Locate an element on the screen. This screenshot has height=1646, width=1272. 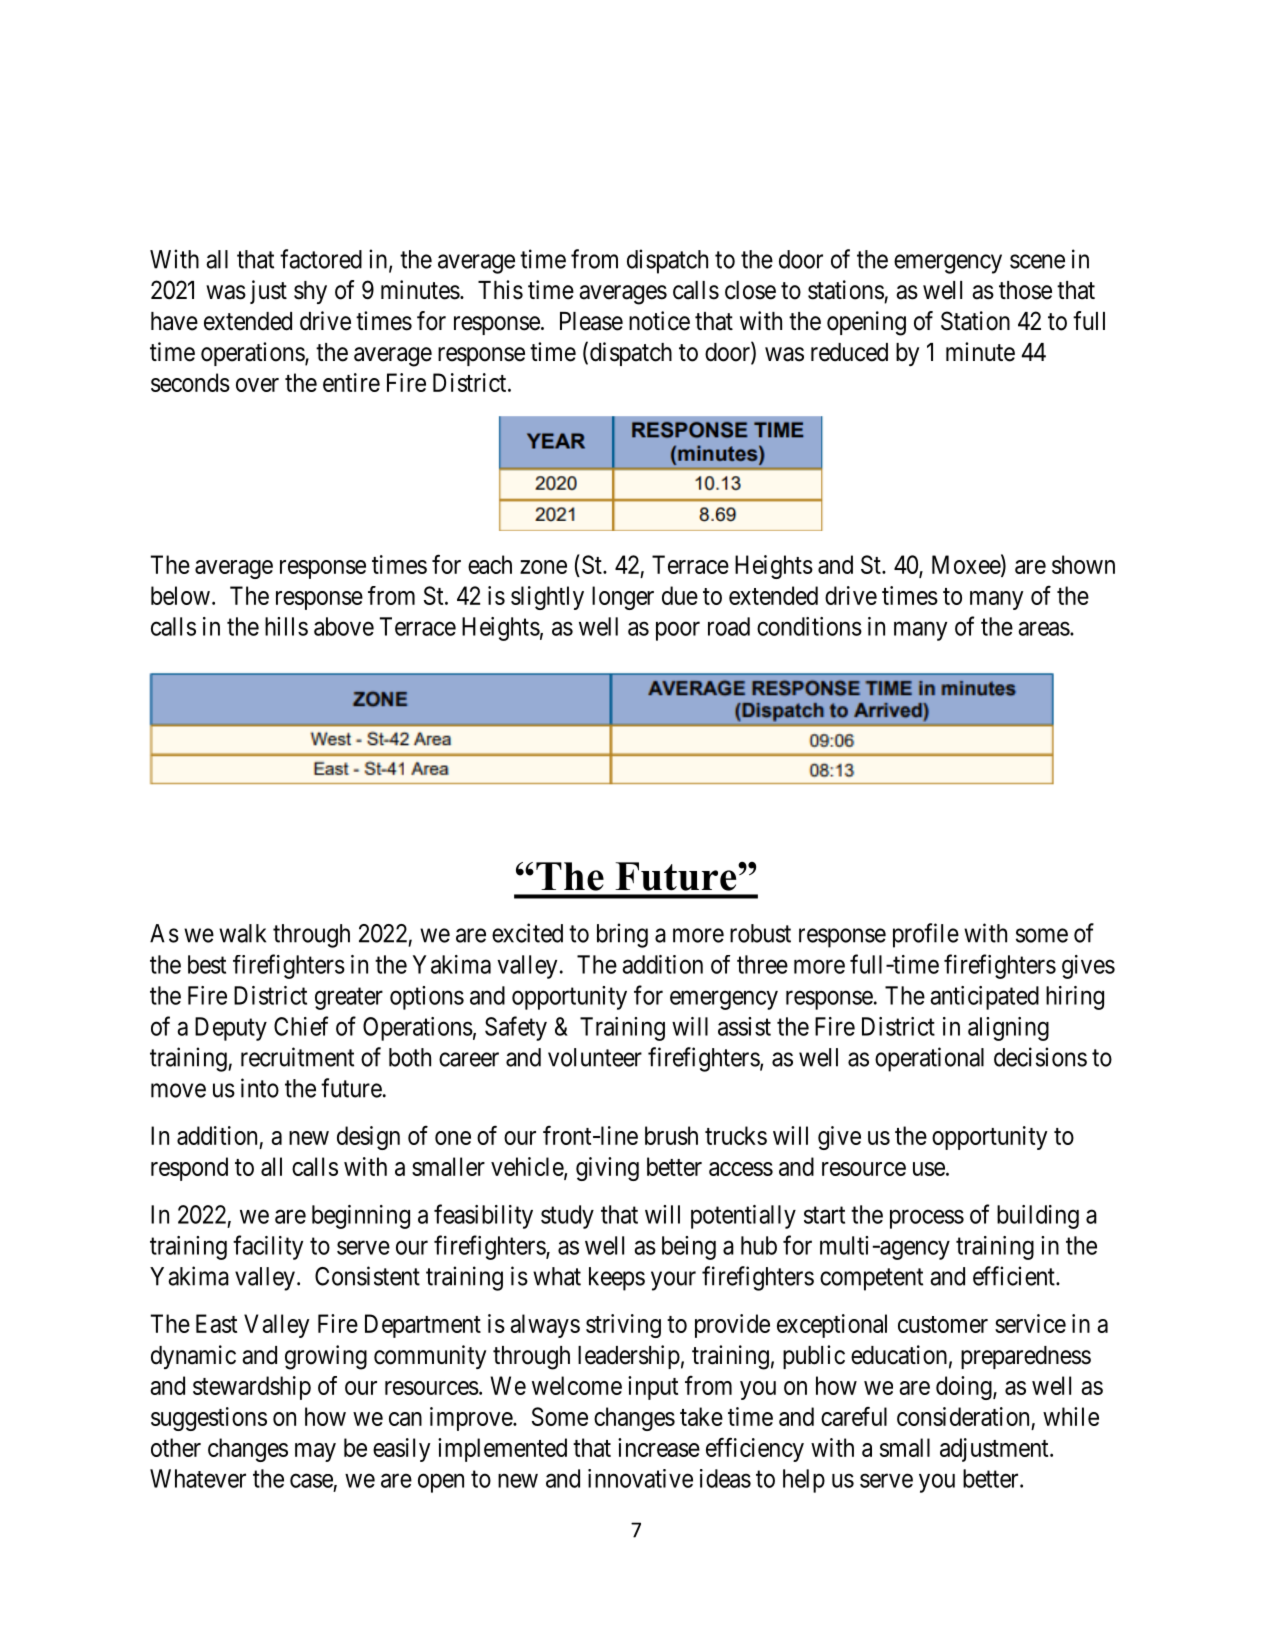
facility is located at coordinates (268, 1247).
